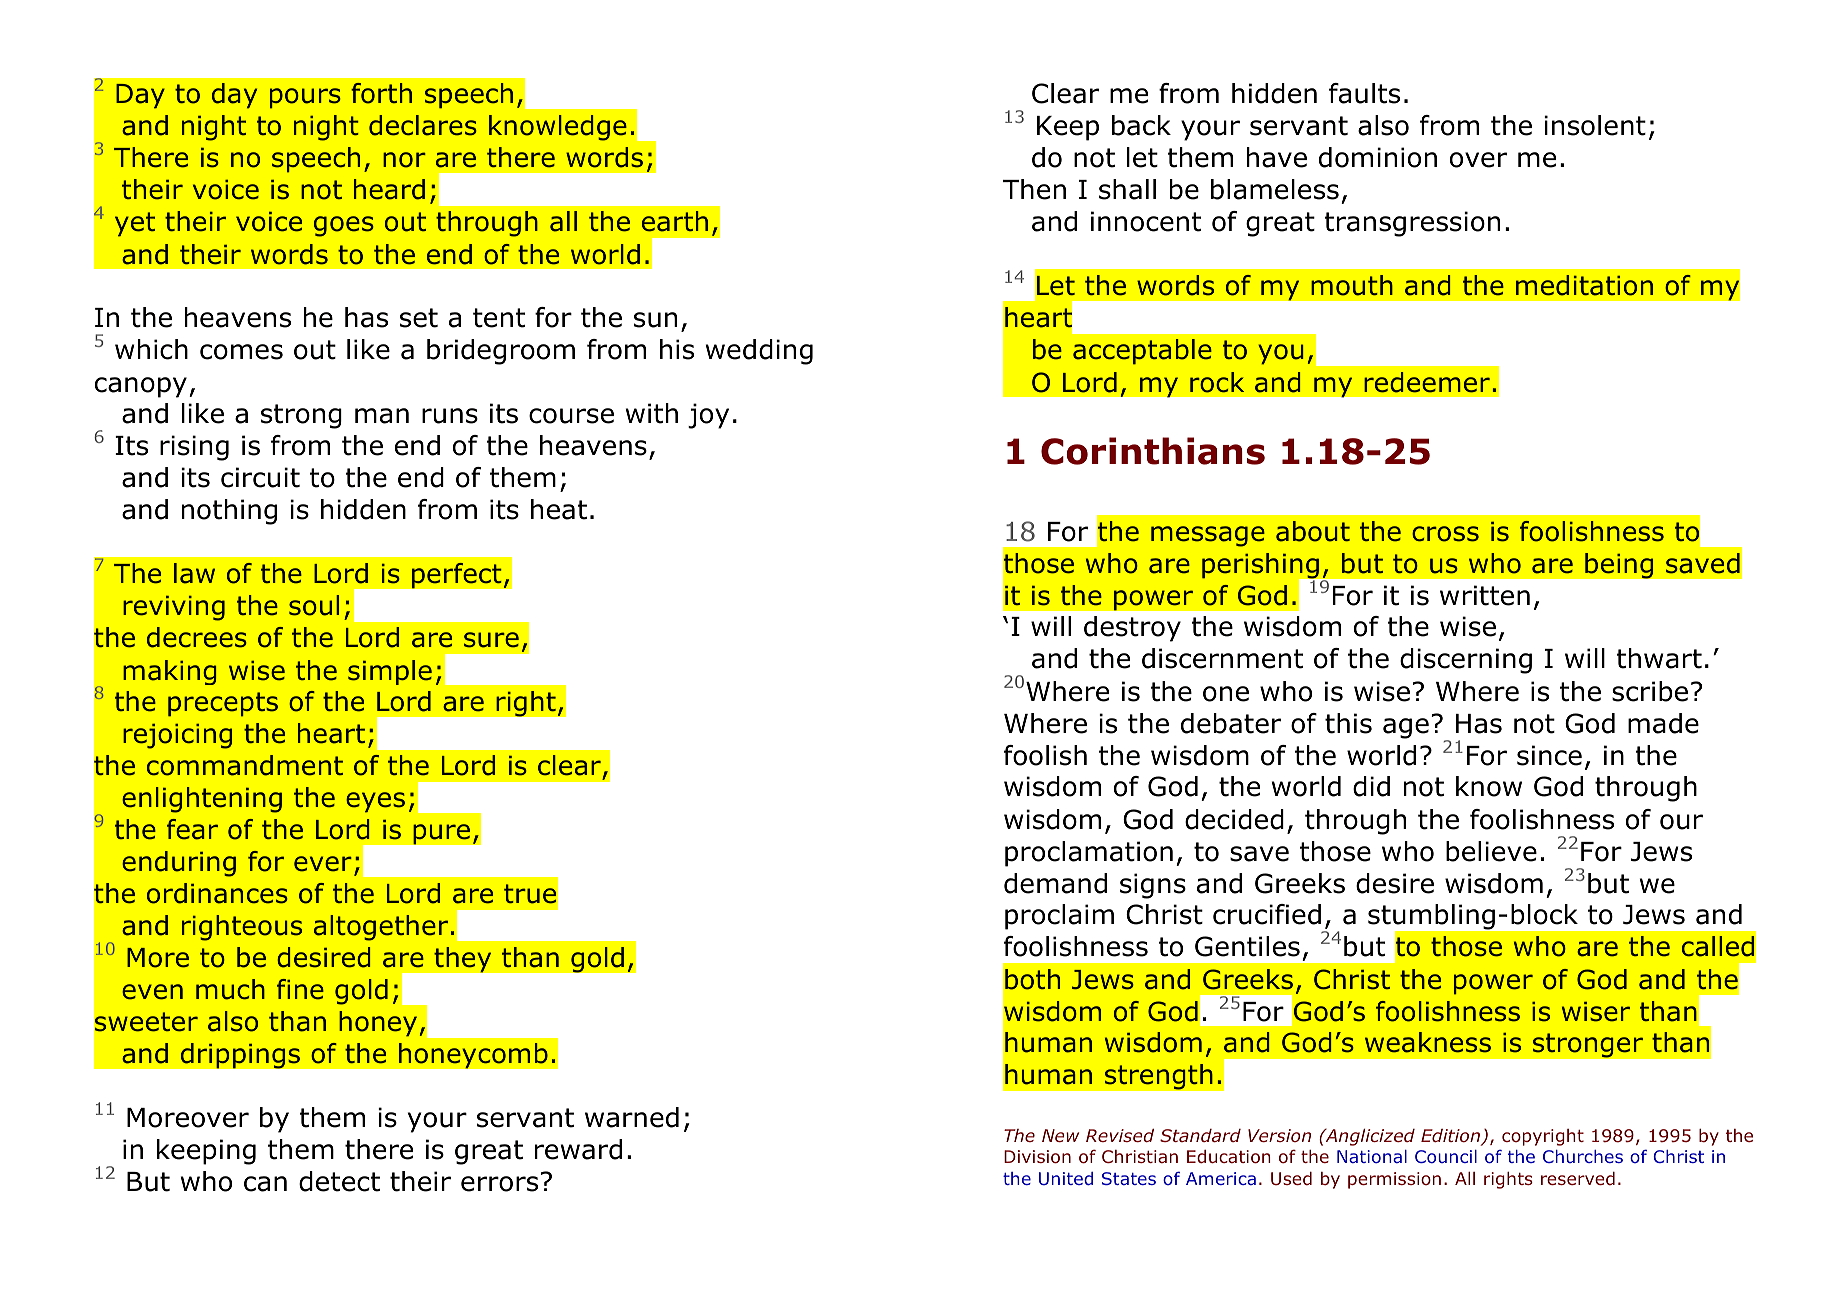  Describe the element at coordinates (1034, 189) in the screenshot. I see `Then` at that location.
